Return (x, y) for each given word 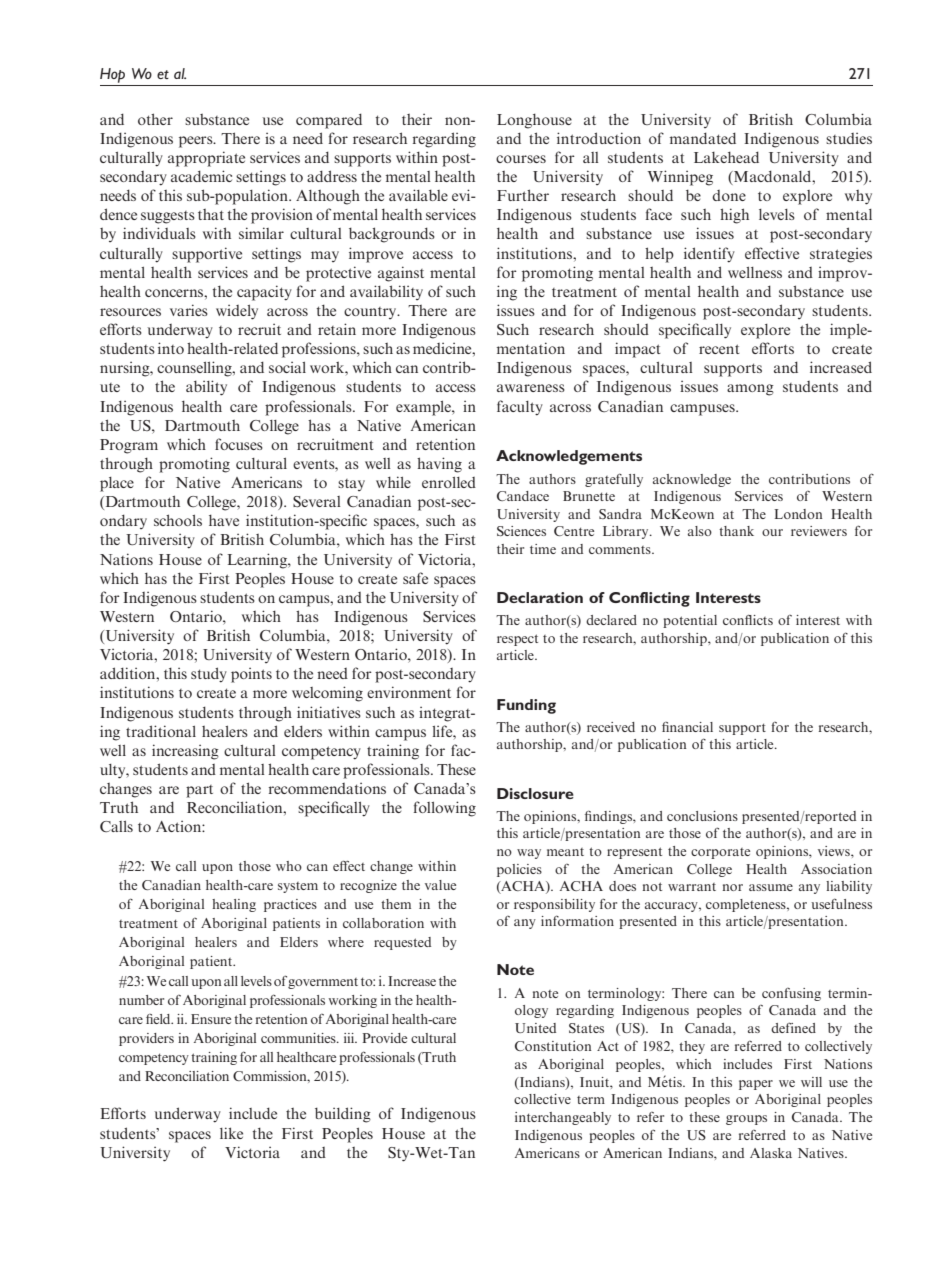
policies (519, 870)
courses (521, 159)
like (231, 1133)
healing (234, 905)
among (750, 390)
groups (746, 1120)
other (155, 119)
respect (517, 640)
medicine (443, 348)
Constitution (553, 1046)
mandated (703, 138)
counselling (195, 369)
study (209, 675)
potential (690, 621)
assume (771, 887)
